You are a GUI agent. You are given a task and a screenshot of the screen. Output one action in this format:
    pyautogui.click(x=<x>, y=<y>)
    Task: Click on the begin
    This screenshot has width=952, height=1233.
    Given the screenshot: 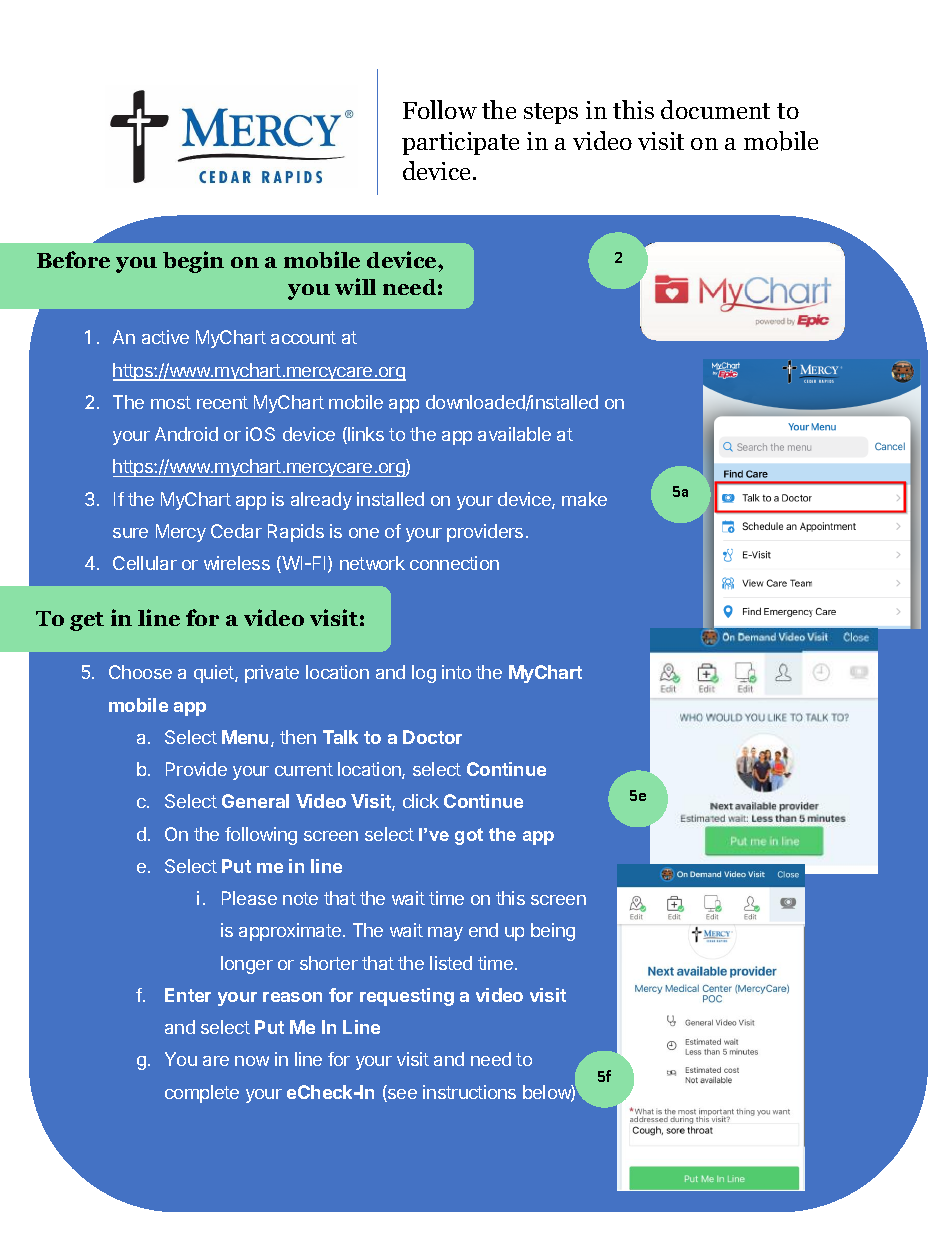 What is the action you would take?
    pyautogui.click(x=193, y=262)
